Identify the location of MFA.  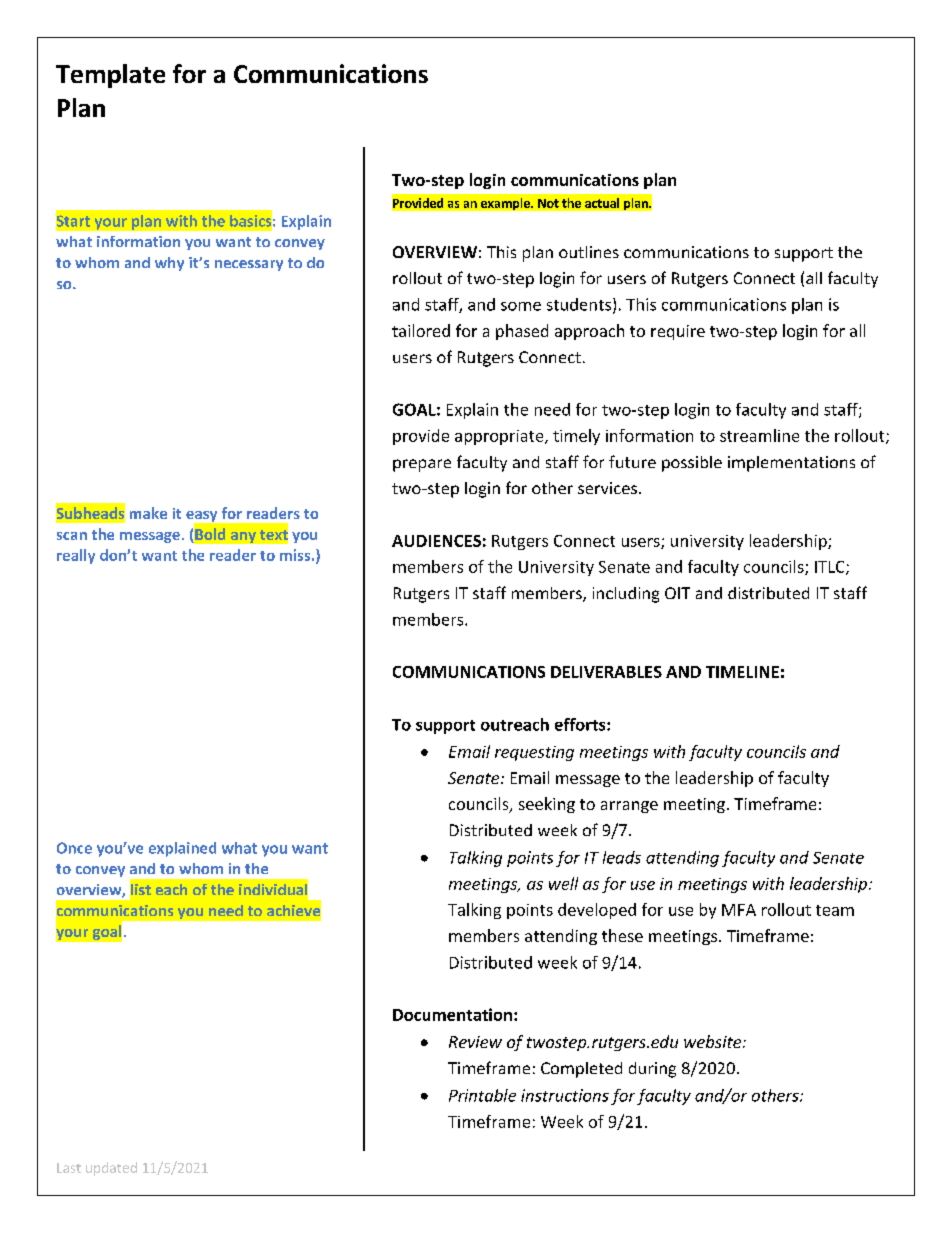
(739, 910).
